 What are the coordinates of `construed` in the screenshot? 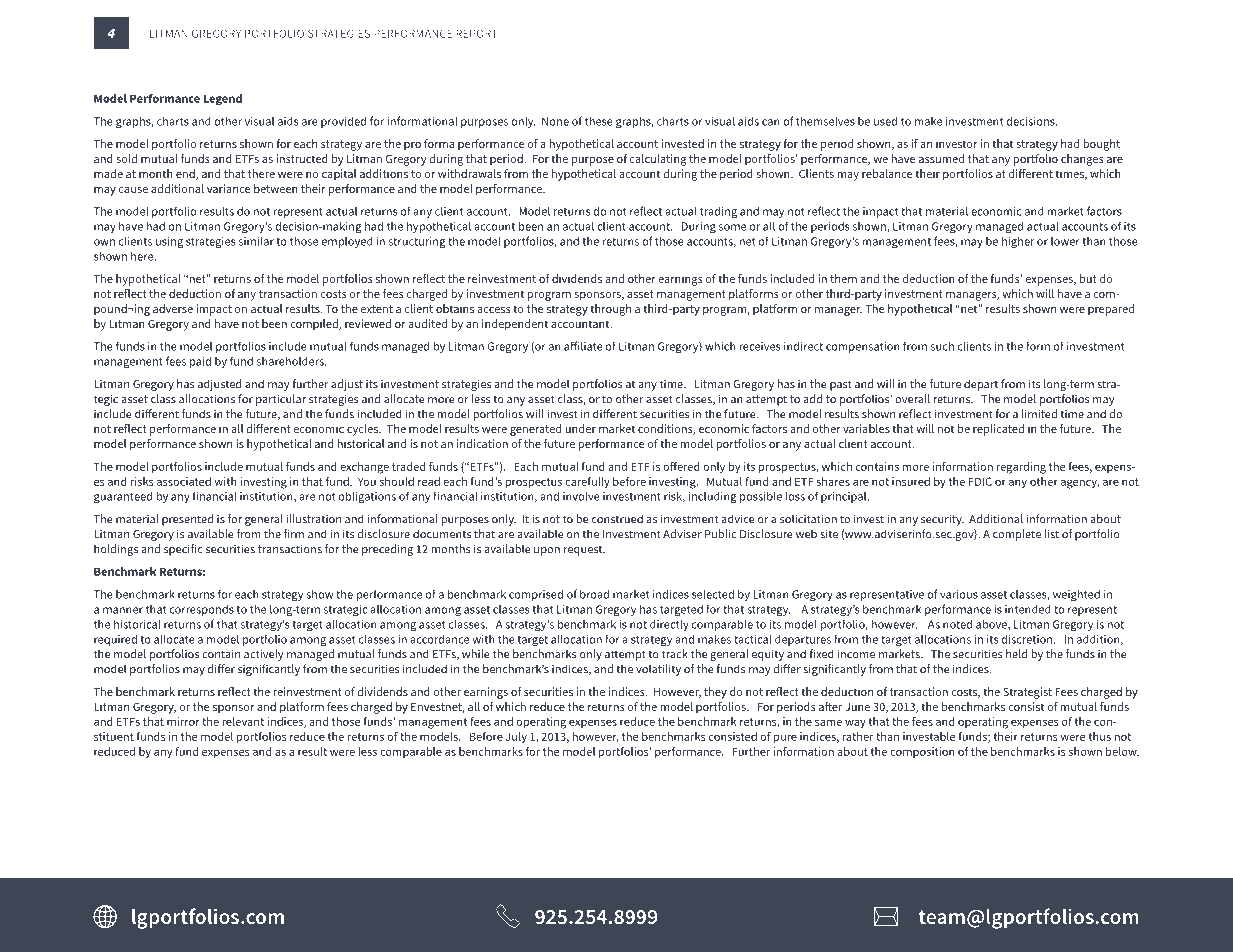 It's located at (617, 519).
